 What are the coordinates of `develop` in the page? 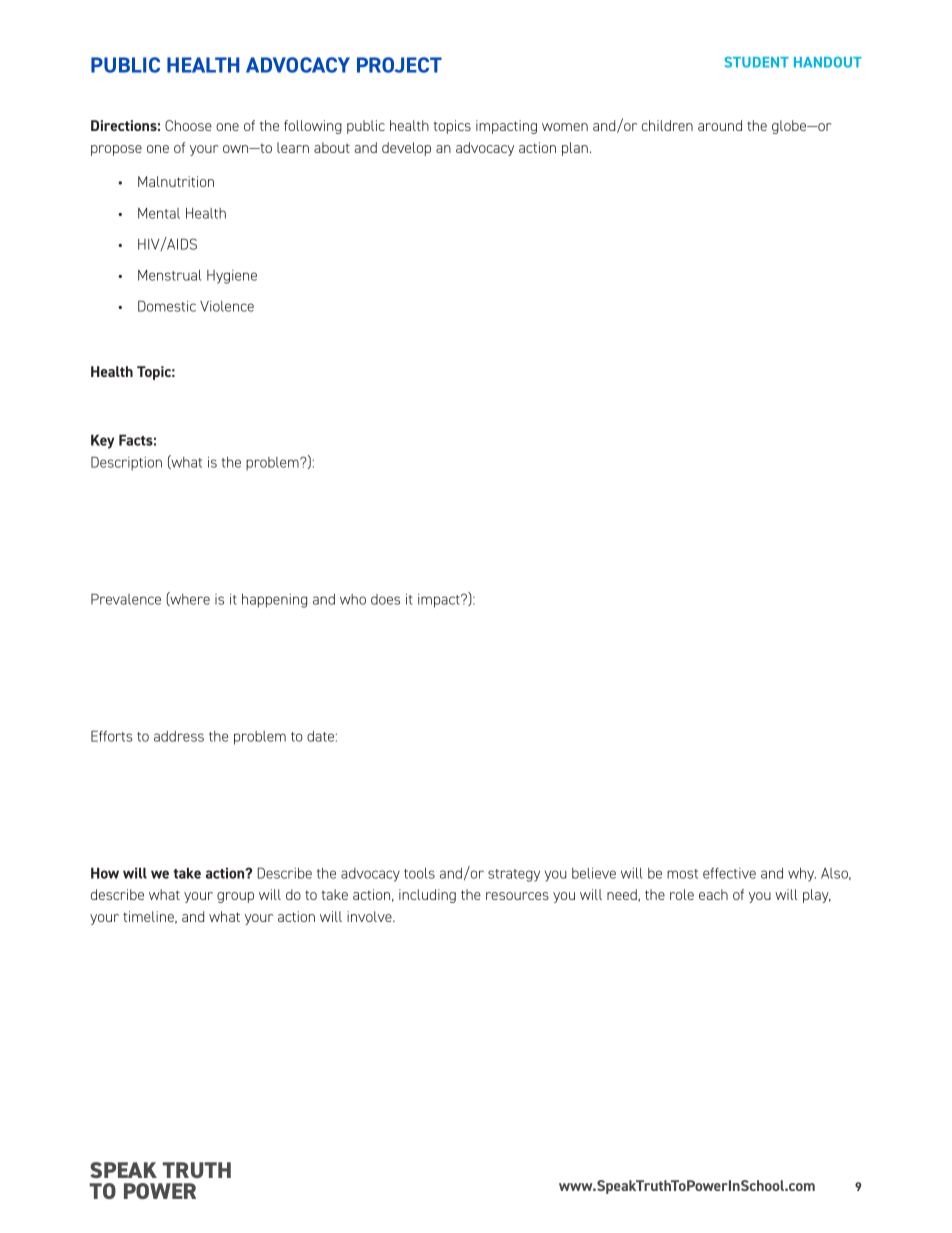 It's located at (406, 149).
